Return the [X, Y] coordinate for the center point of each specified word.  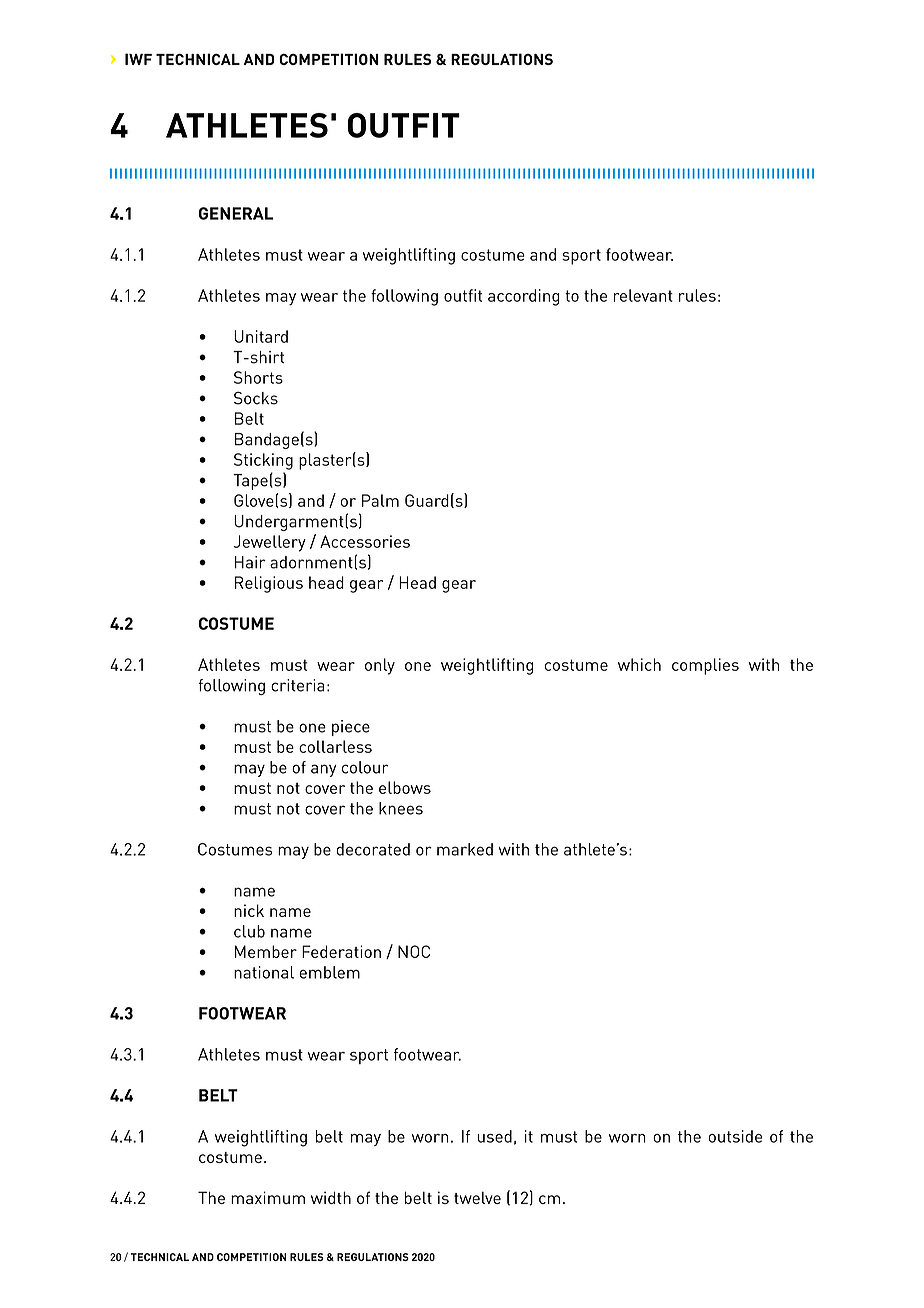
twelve [477, 1197]
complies [705, 666]
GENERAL [236, 213]
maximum [268, 1197]
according [524, 297]
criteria [298, 685]
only [380, 666]
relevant [643, 295]
